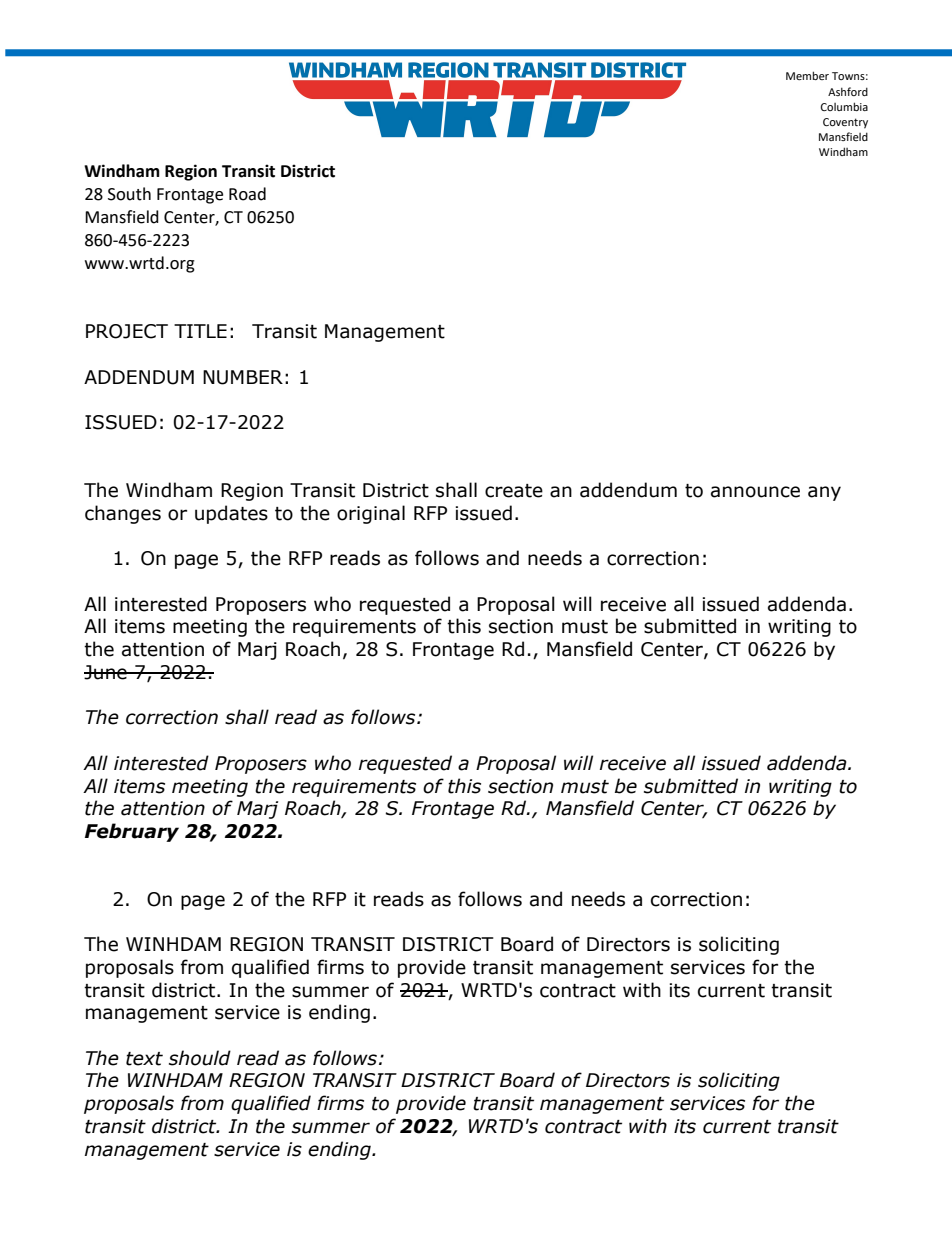 This screenshot has height=1233, width=952. Describe the element at coordinates (144, 1059) in the screenshot. I see `text` at that location.
